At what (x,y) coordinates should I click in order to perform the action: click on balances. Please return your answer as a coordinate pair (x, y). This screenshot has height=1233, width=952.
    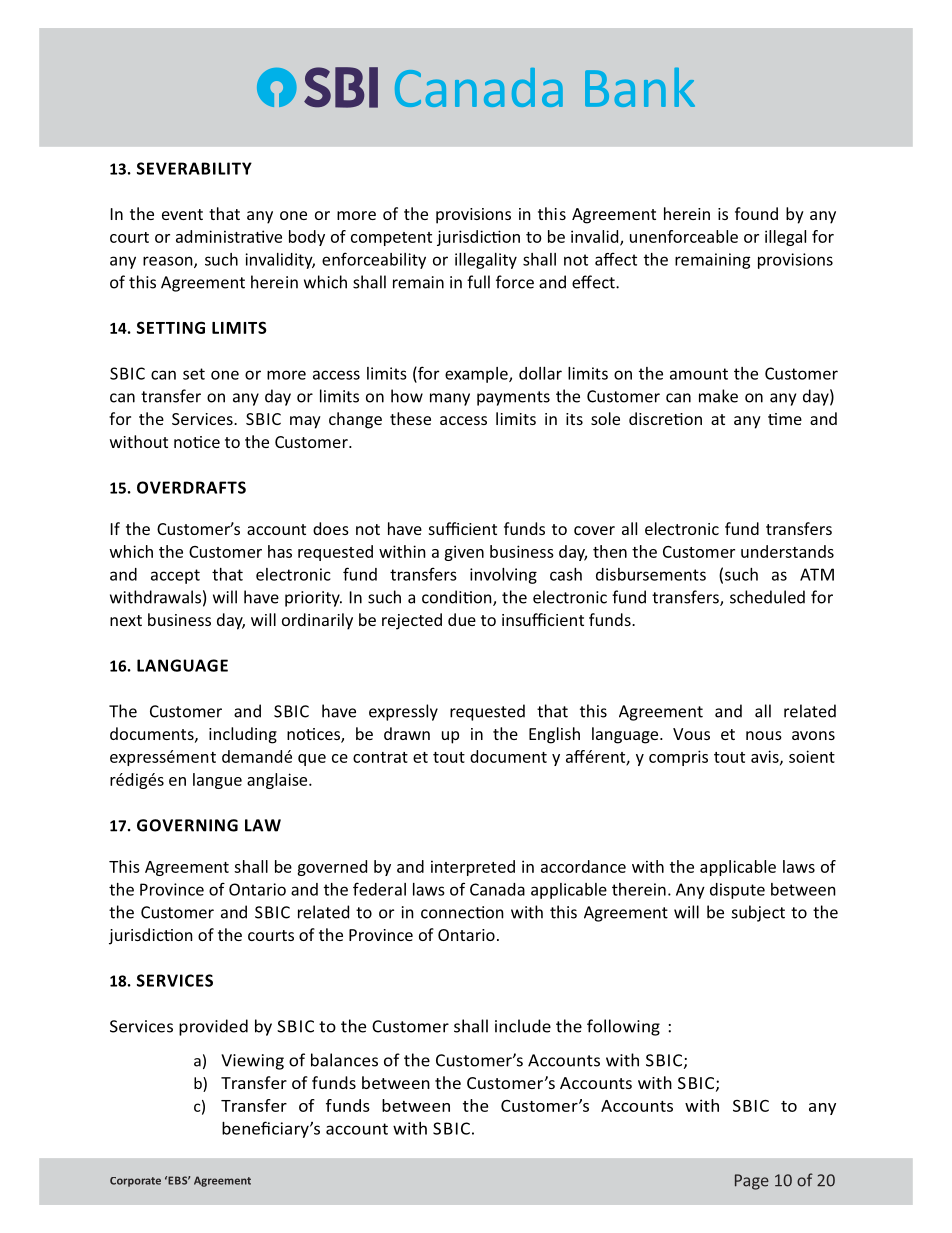
    Looking at the image, I should click on (344, 1060).
